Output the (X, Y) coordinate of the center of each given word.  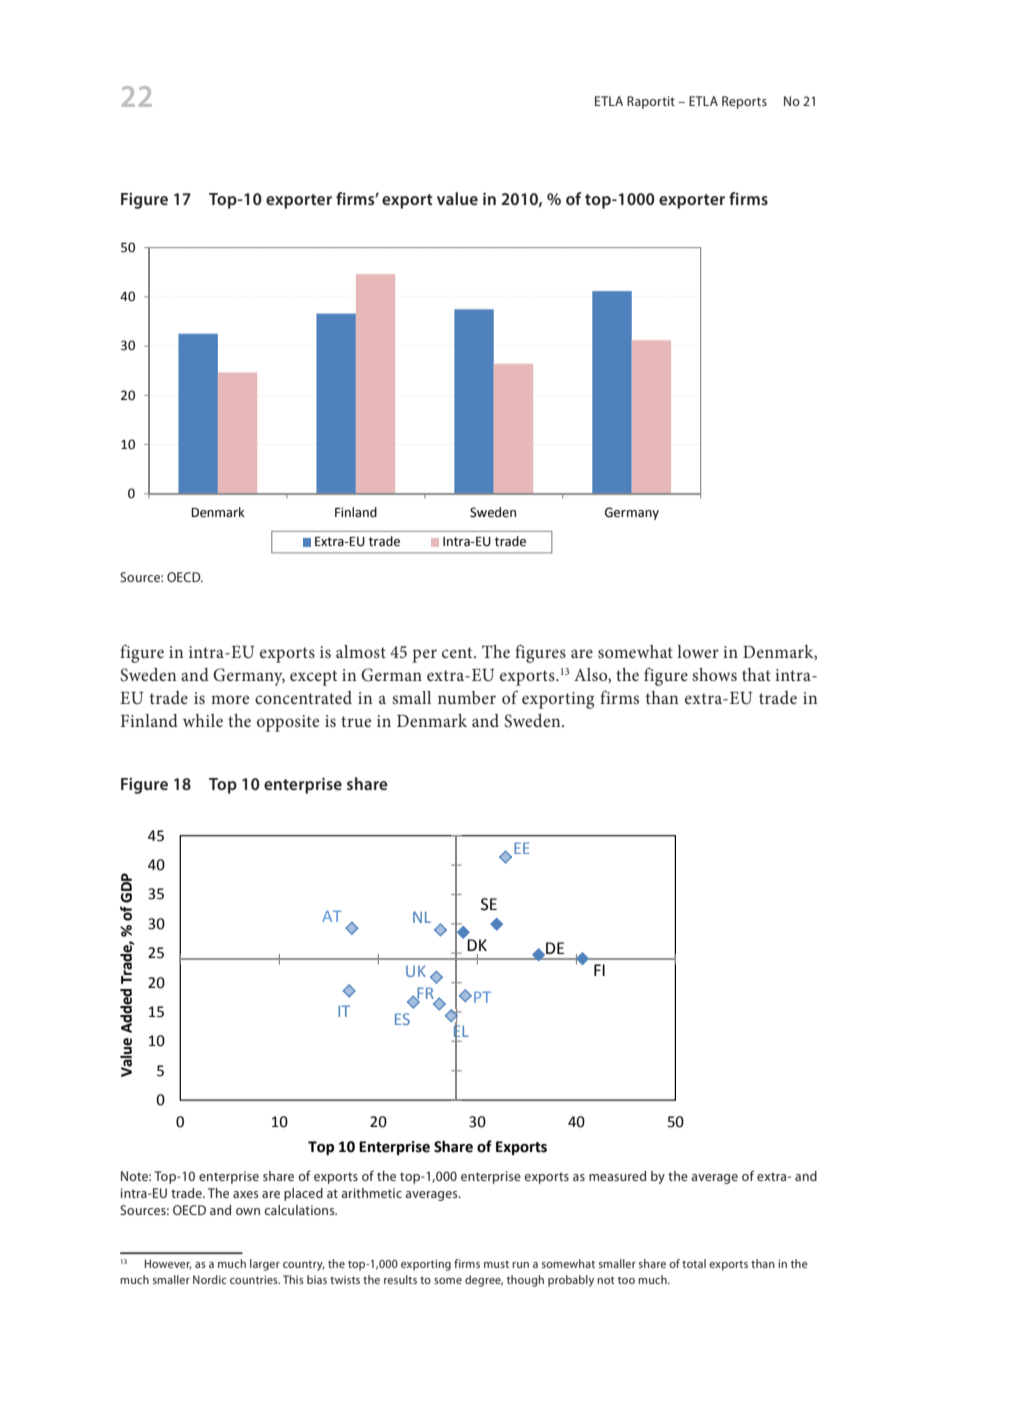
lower (698, 651)
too (626, 1280)
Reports (744, 102)
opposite (288, 723)
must (496, 1264)
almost (361, 651)
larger (265, 1265)
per (425, 656)
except (313, 678)
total (694, 1263)
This (293, 1279)
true (356, 721)
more (230, 699)
